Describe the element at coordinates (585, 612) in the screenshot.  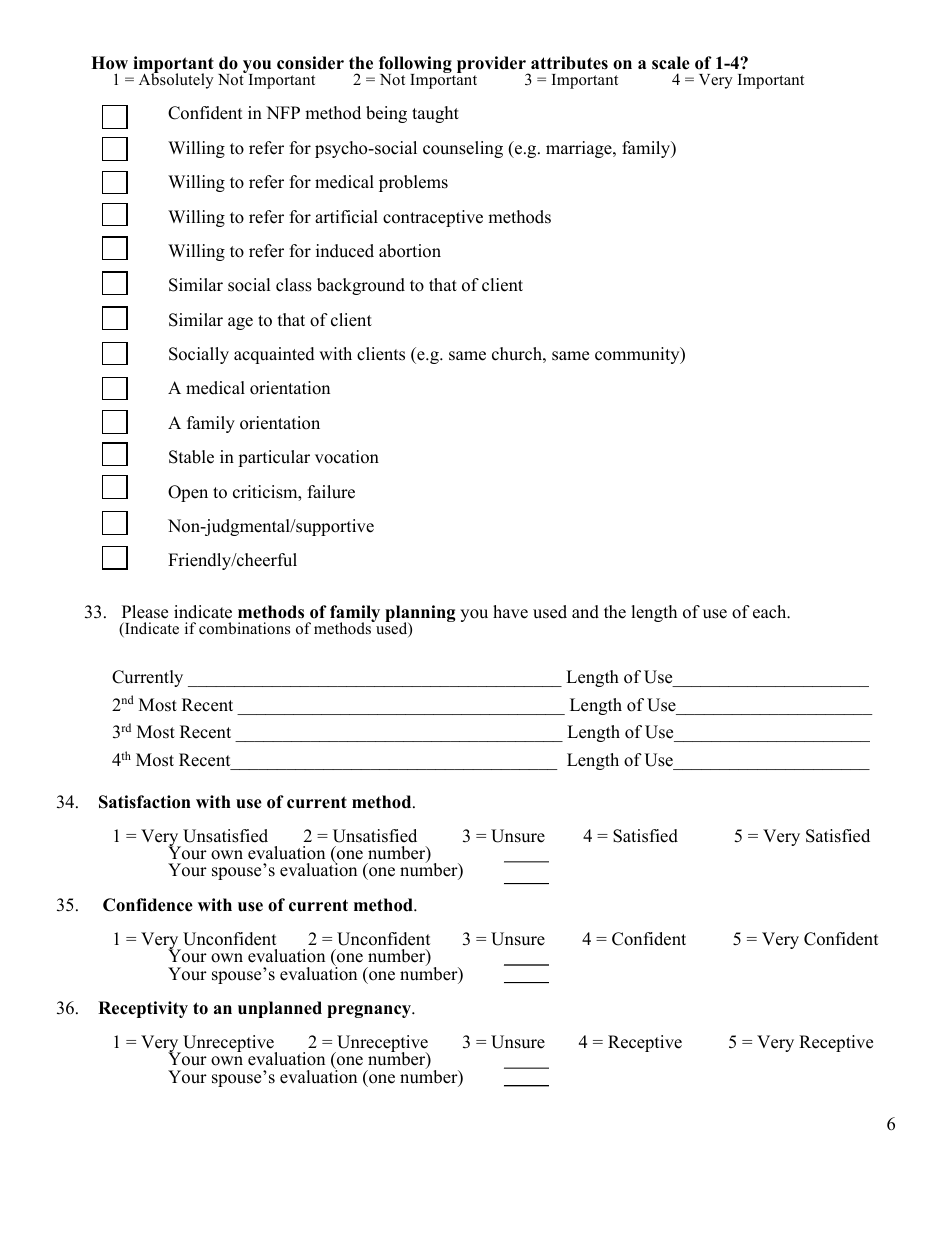
I see `and` at that location.
